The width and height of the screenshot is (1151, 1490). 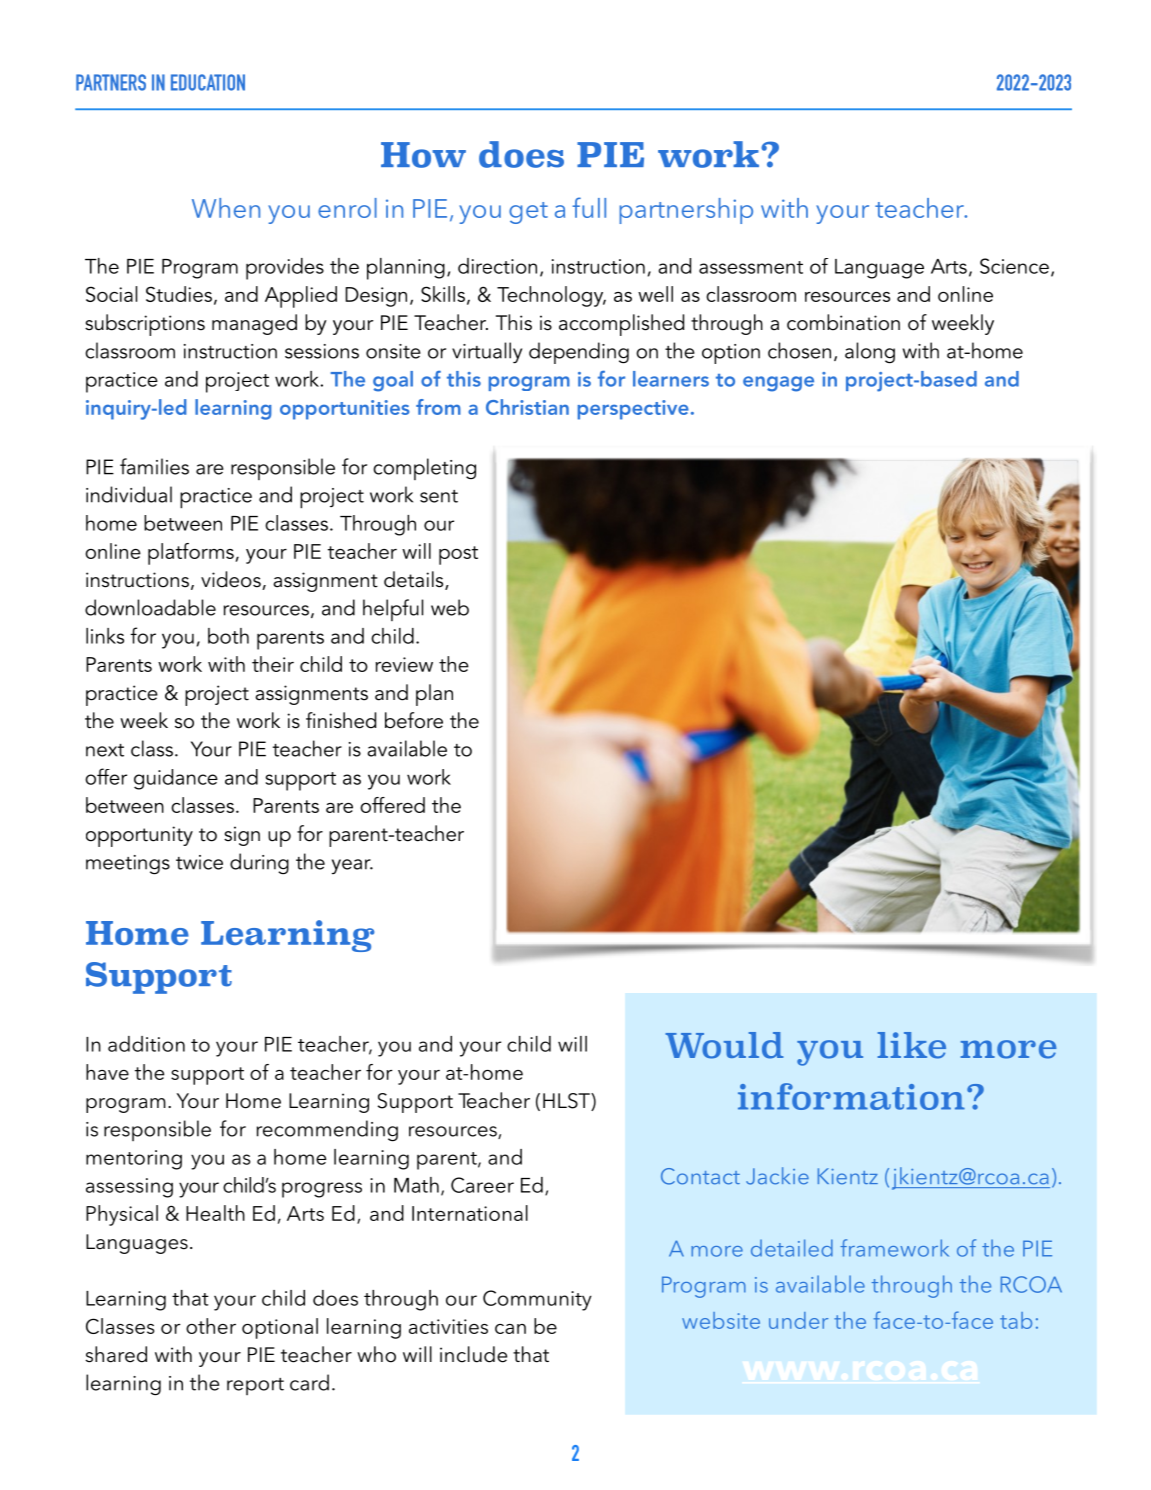 What do you see at coordinates (208, 82) in the screenshot?
I see `EDUCATION` at bounding box center [208, 82].
